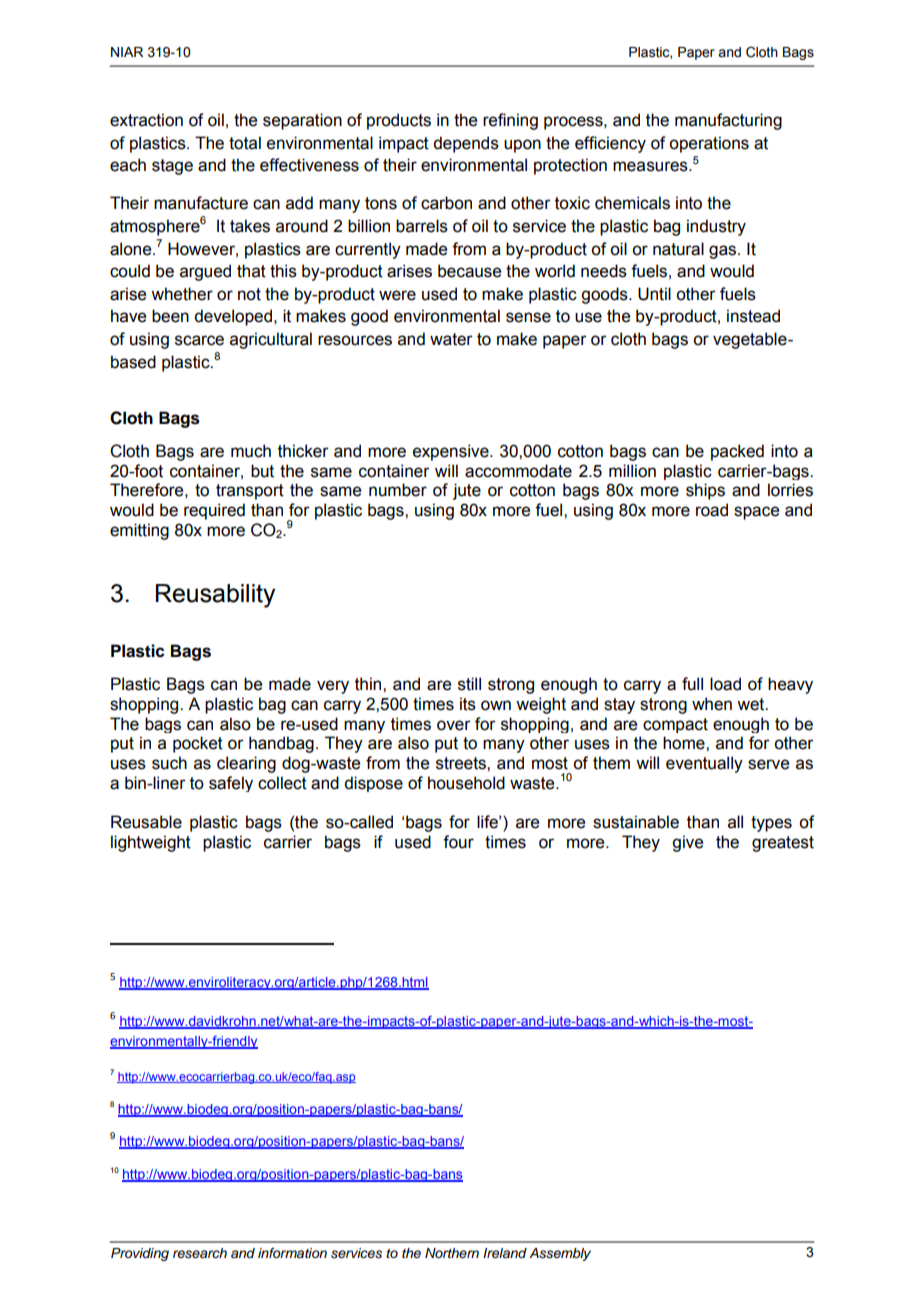  What do you see at coordinates (200, 1253) in the screenshot?
I see `research` at bounding box center [200, 1253].
